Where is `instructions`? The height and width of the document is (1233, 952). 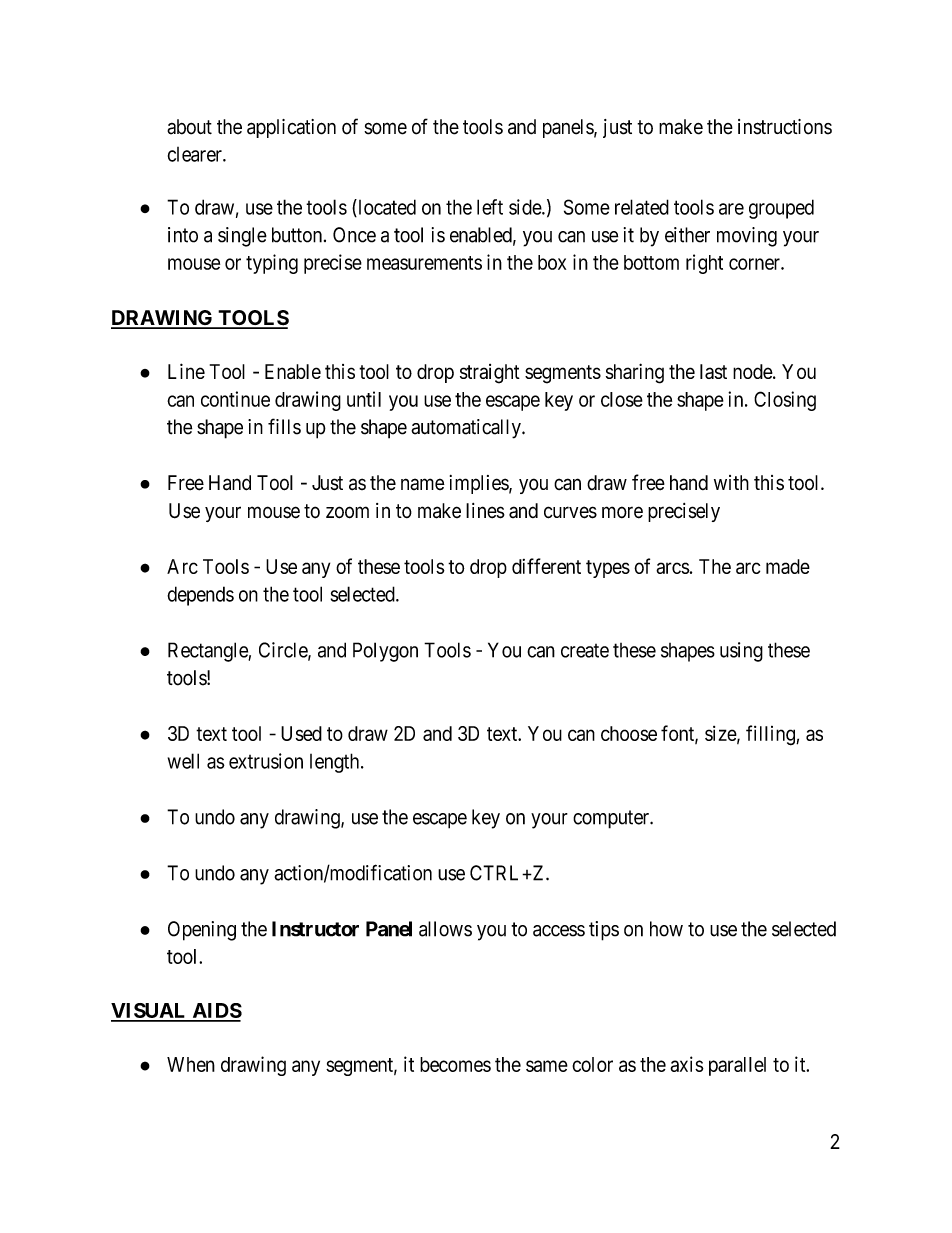
instructions is located at coordinates (785, 127).
